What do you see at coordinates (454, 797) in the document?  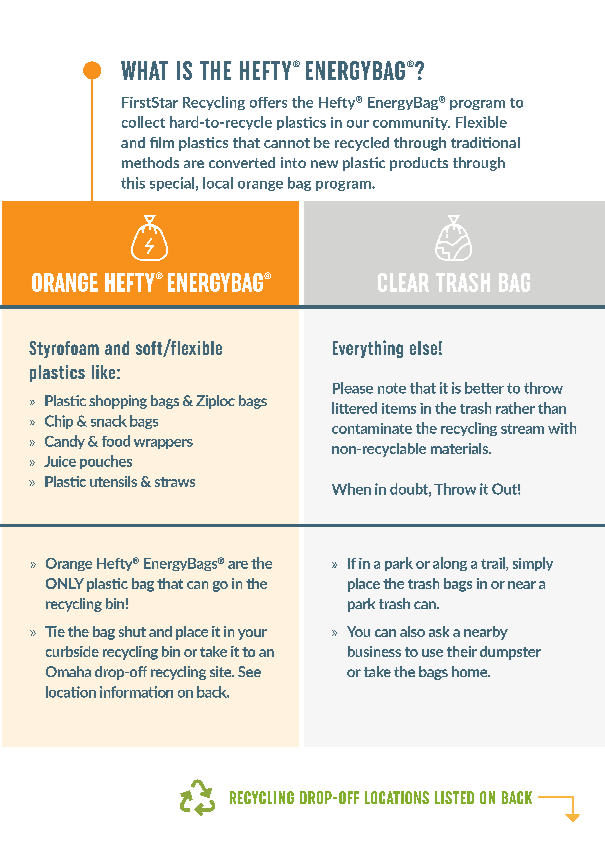 I see `LISTED` at bounding box center [454, 797].
